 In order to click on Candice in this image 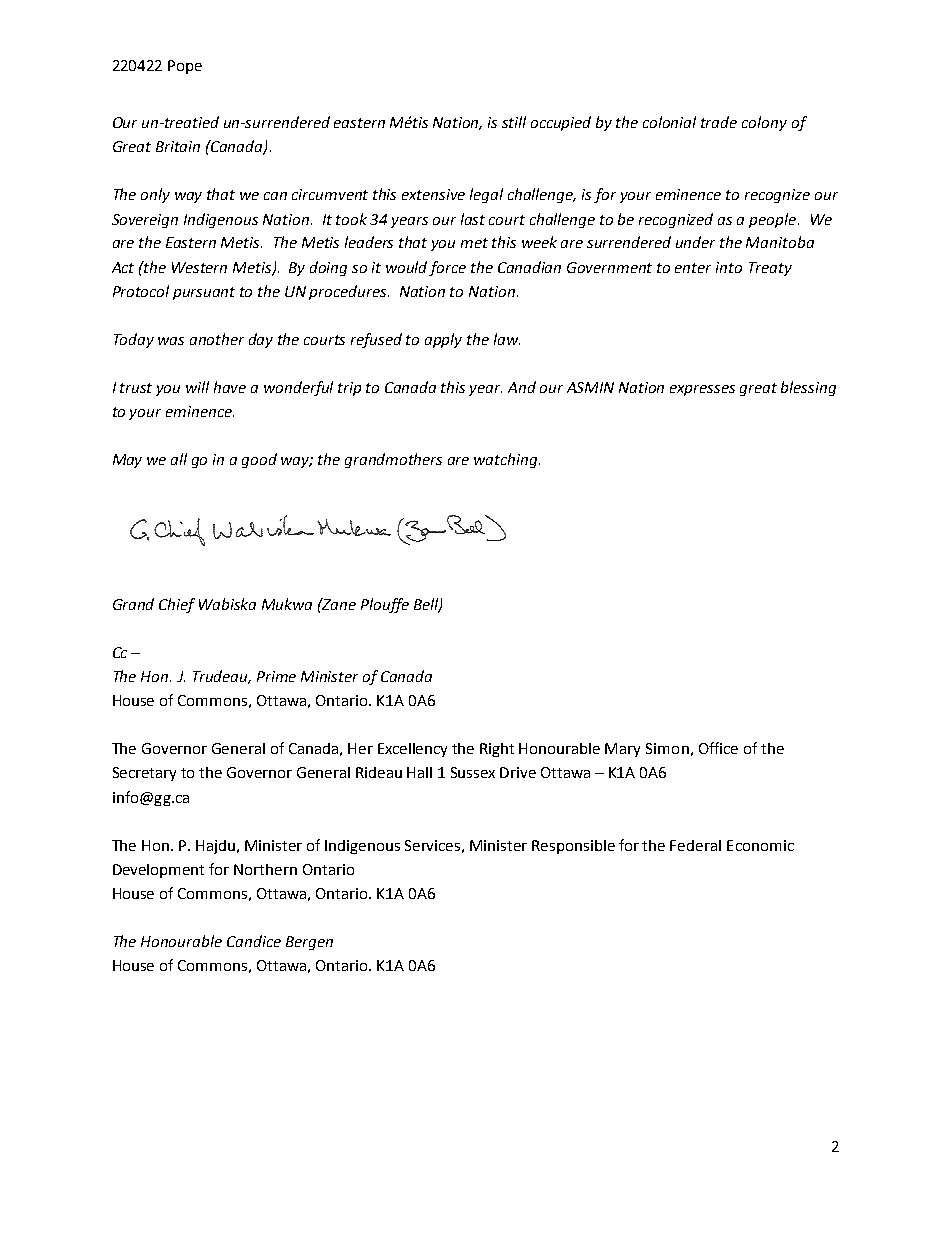, I will do `click(254, 941)`.
